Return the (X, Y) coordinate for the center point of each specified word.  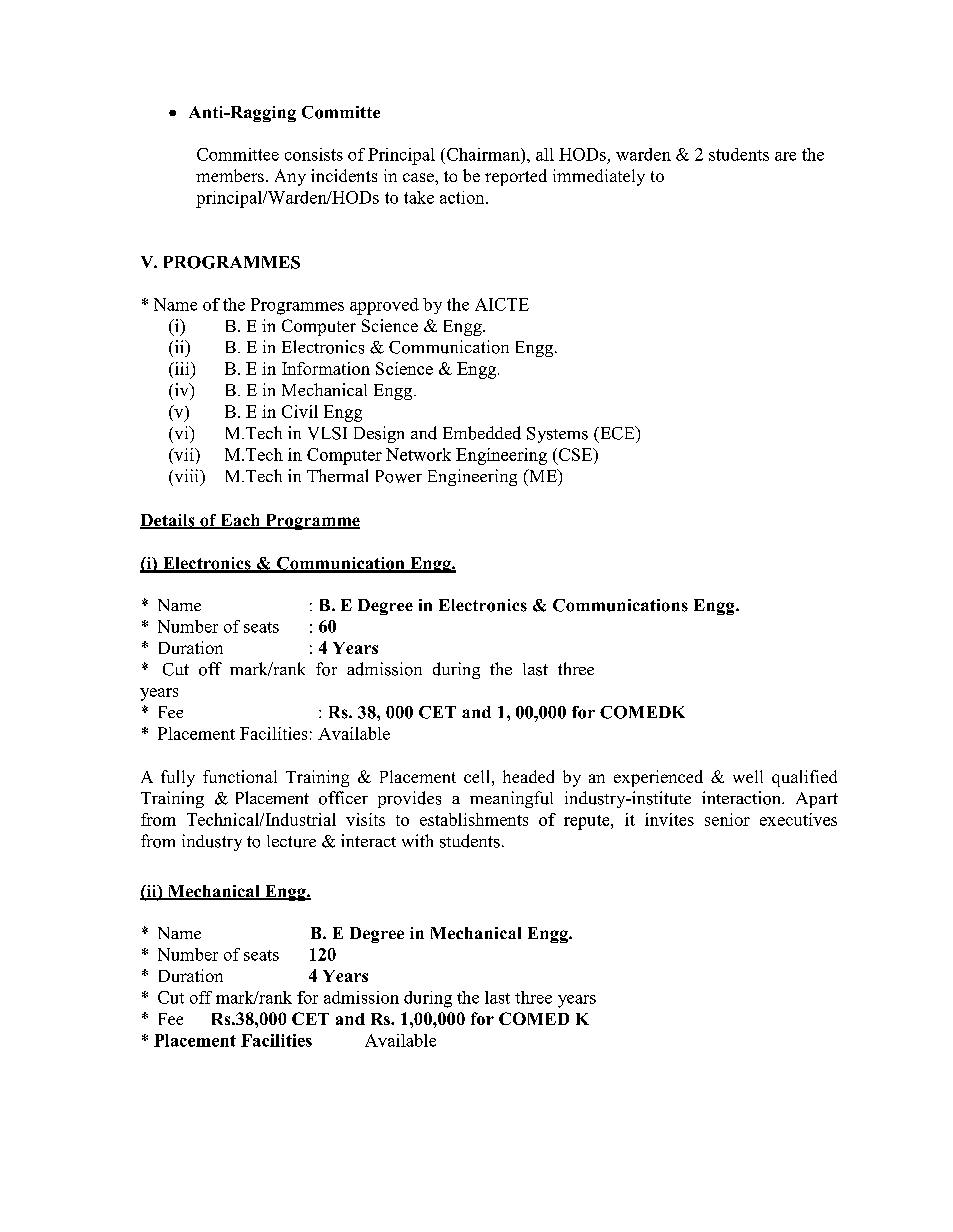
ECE (617, 433)
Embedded (482, 433)
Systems (557, 435)
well (748, 776)
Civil (300, 411)
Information (326, 368)
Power (399, 476)
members (230, 175)
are (785, 156)
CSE (575, 454)
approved (384, 306)
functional (240, 776)
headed (528, 776)
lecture (291, 841)
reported (516, 177)
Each (240, 521)
